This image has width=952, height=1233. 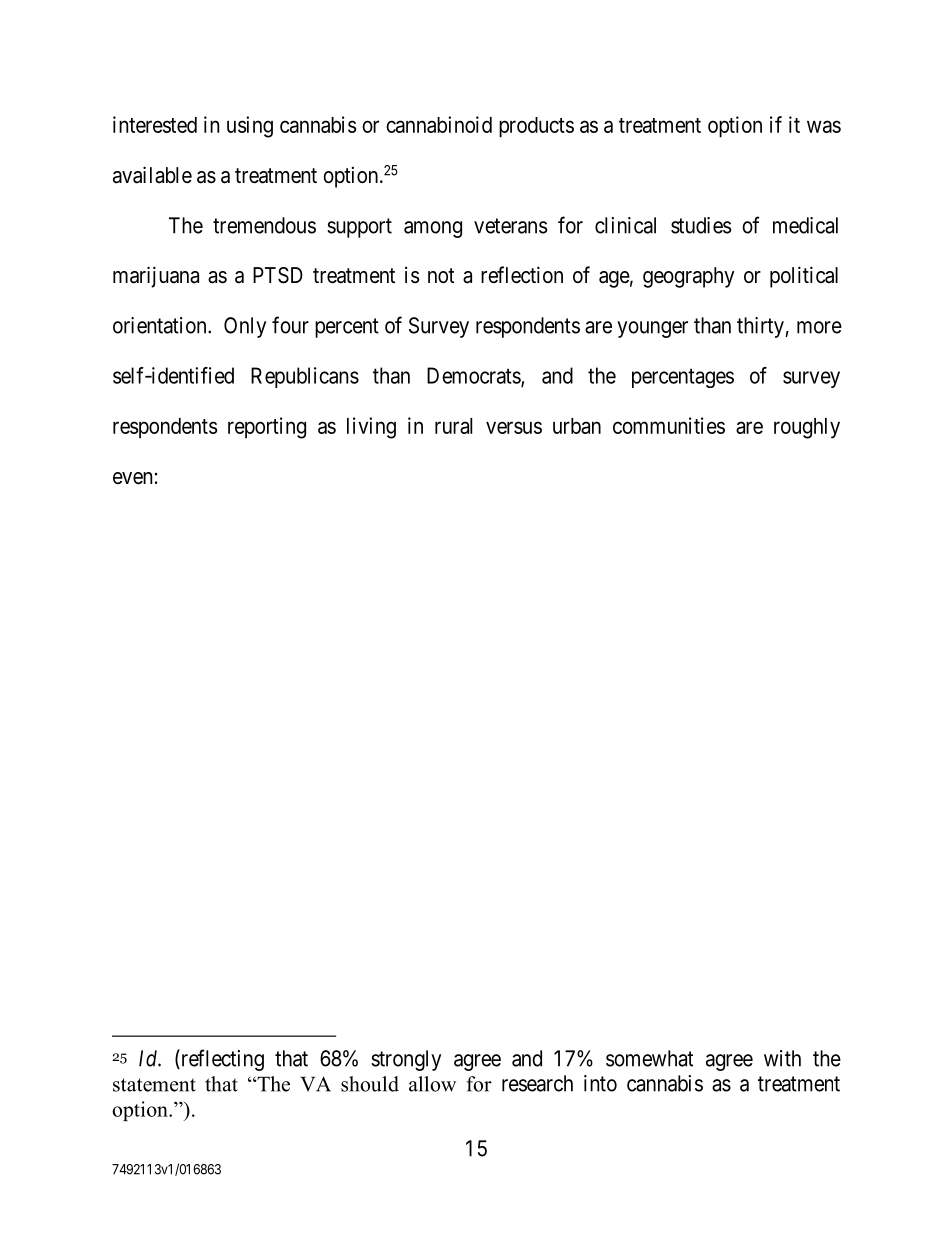 I want to click on reflecting, so click(x=221, y=1060).
